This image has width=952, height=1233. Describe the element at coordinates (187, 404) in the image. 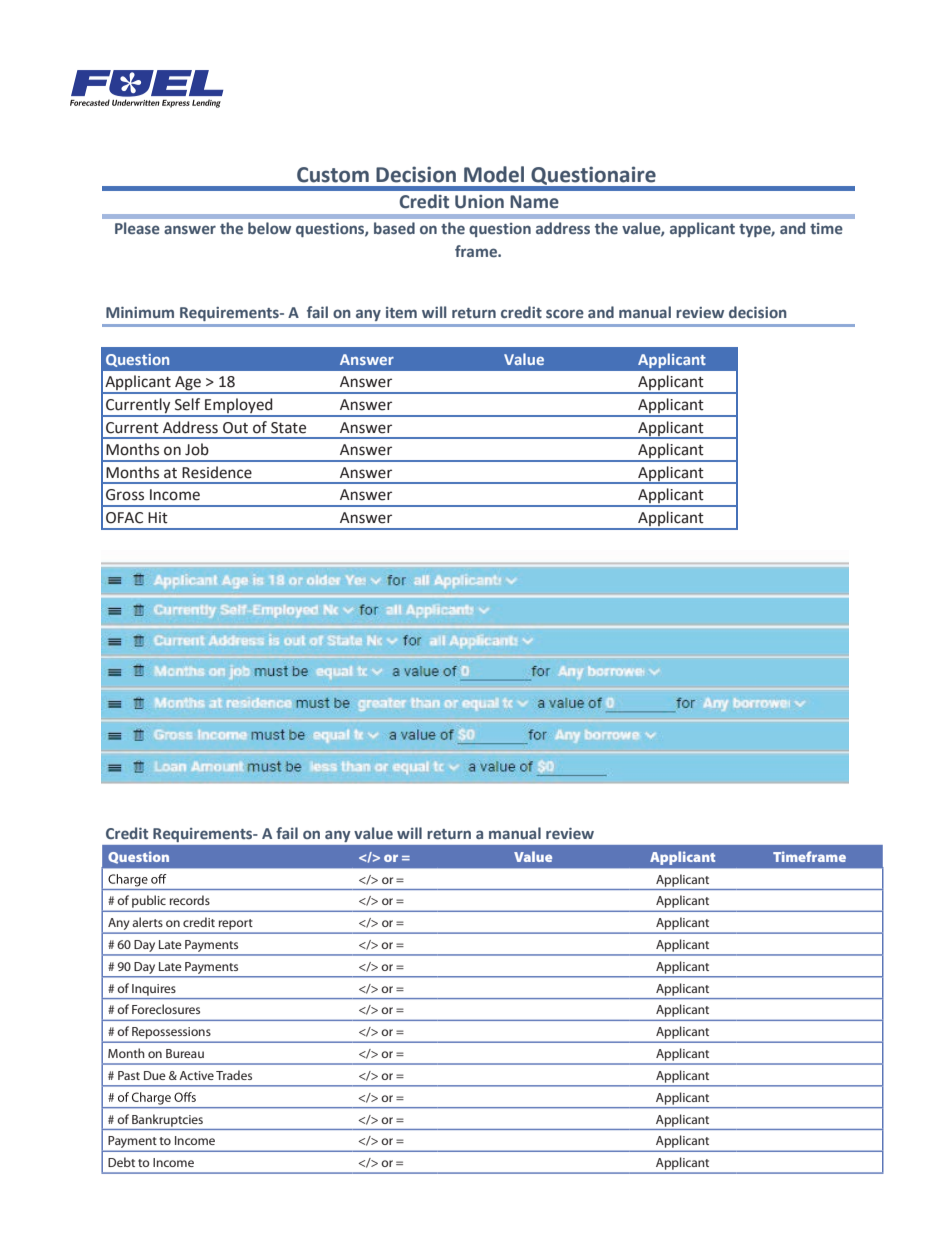

I see `Self` at that location.
